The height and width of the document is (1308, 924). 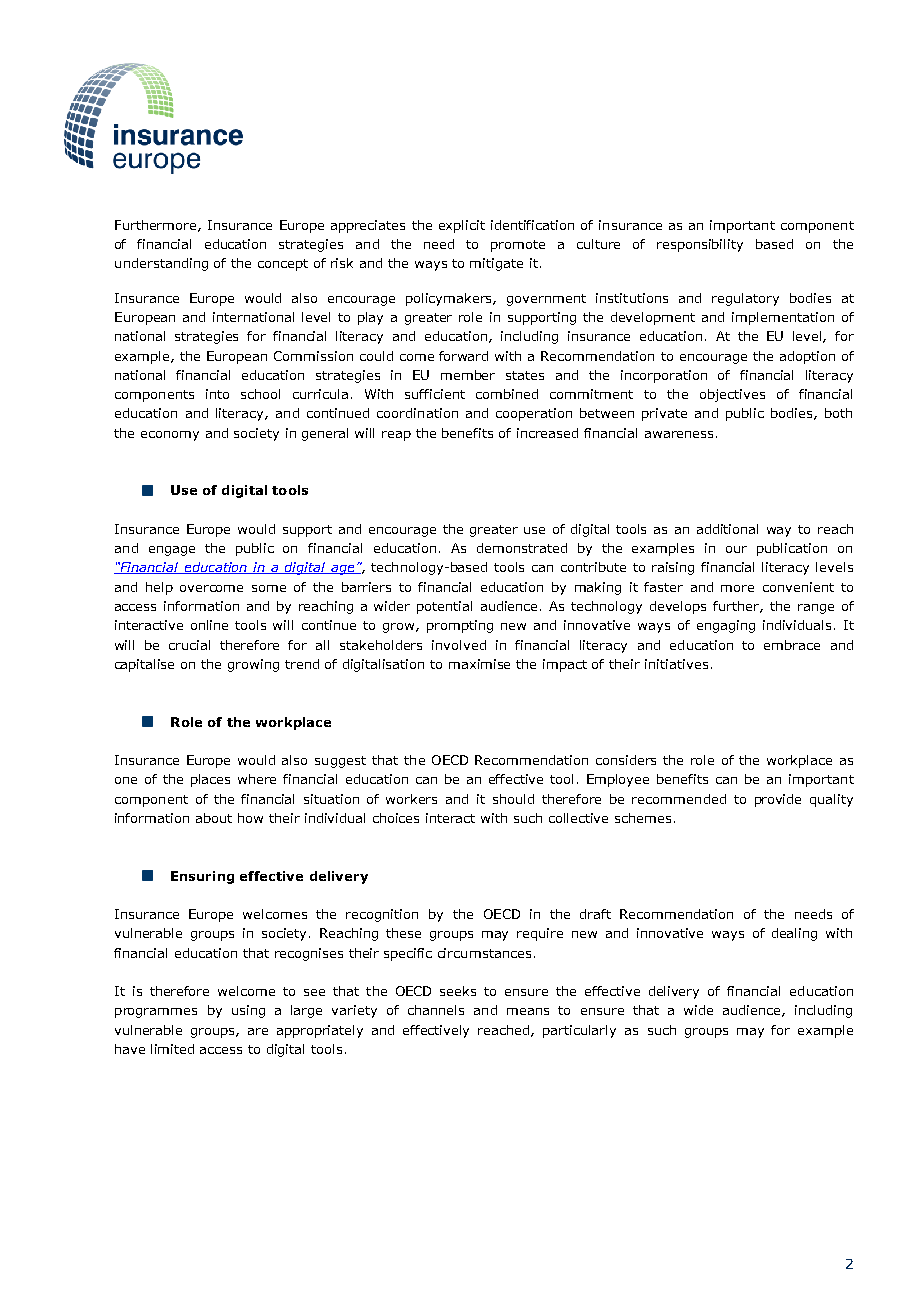 What do you see at coordinates (209, 625) in the document?
I see `online` at bounding box center [209, 625].
